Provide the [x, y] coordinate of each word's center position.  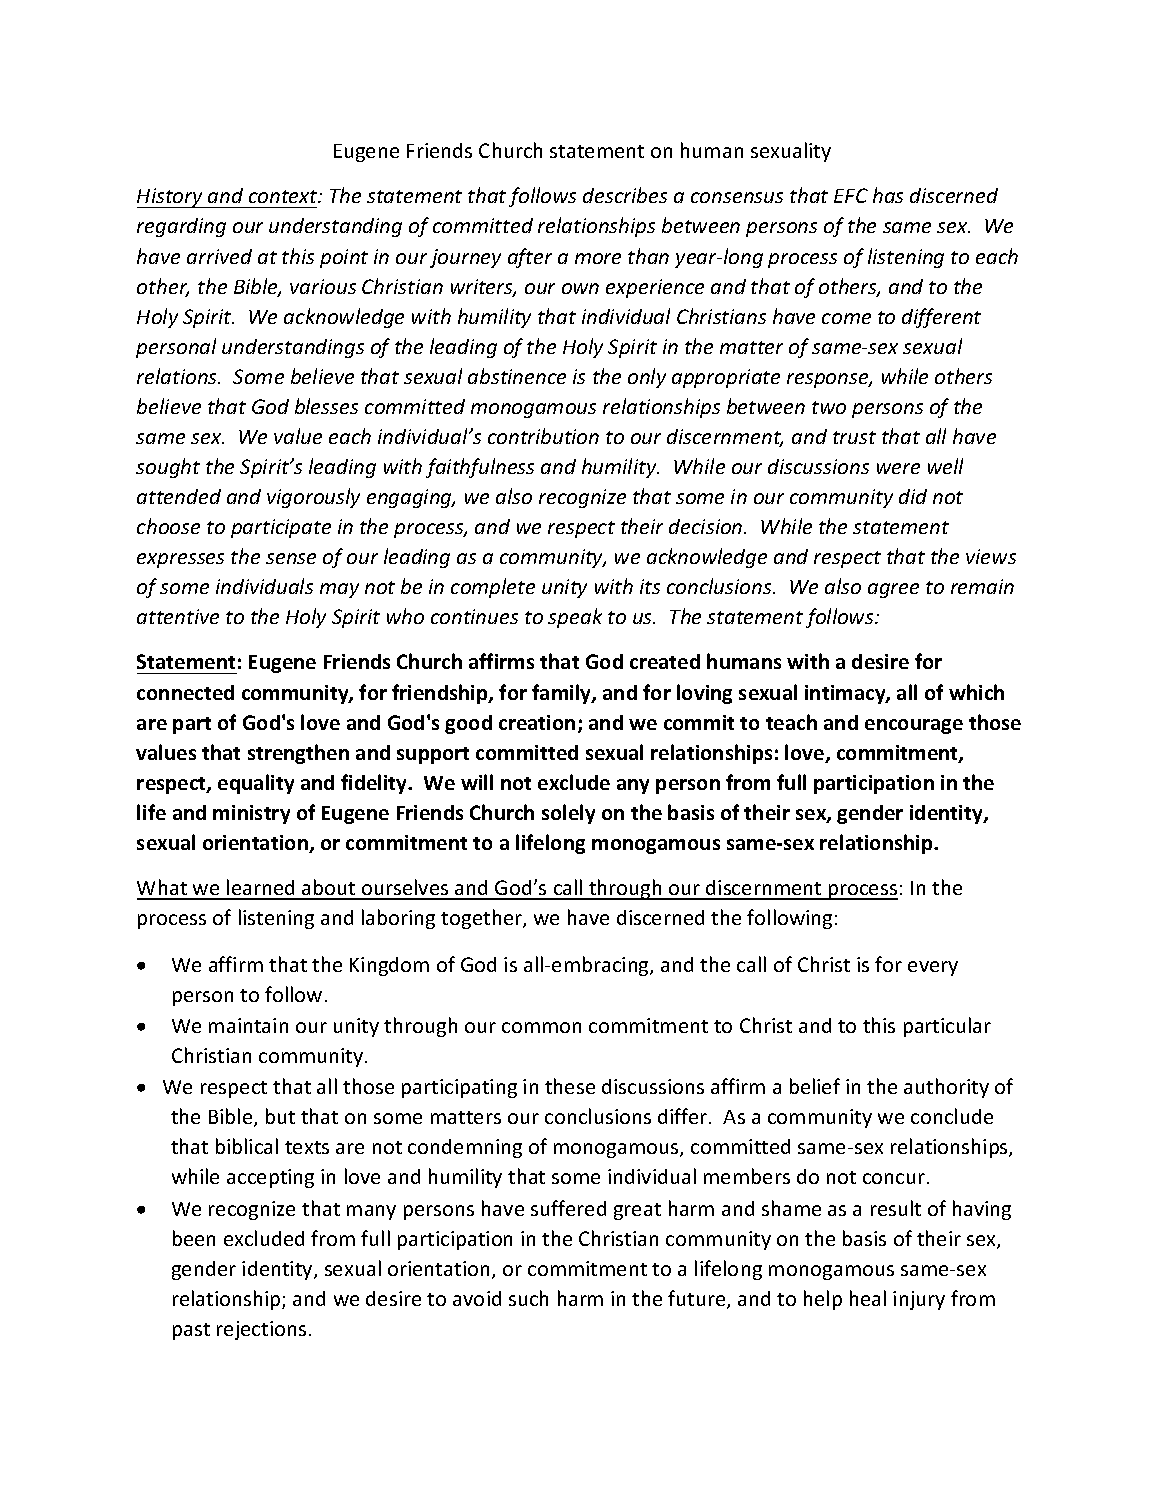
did [913, 496]
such [528, 1298]
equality [256, 784]
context [284, 196]
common [541, 1027]
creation [537, 722]
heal [868, 1298]
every [933, 968]
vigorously [313, 498]
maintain [248, 1025]
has [888, 195]
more [598, 258]
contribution [543, 436]
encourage [914, 726]
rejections [261, 1330]
